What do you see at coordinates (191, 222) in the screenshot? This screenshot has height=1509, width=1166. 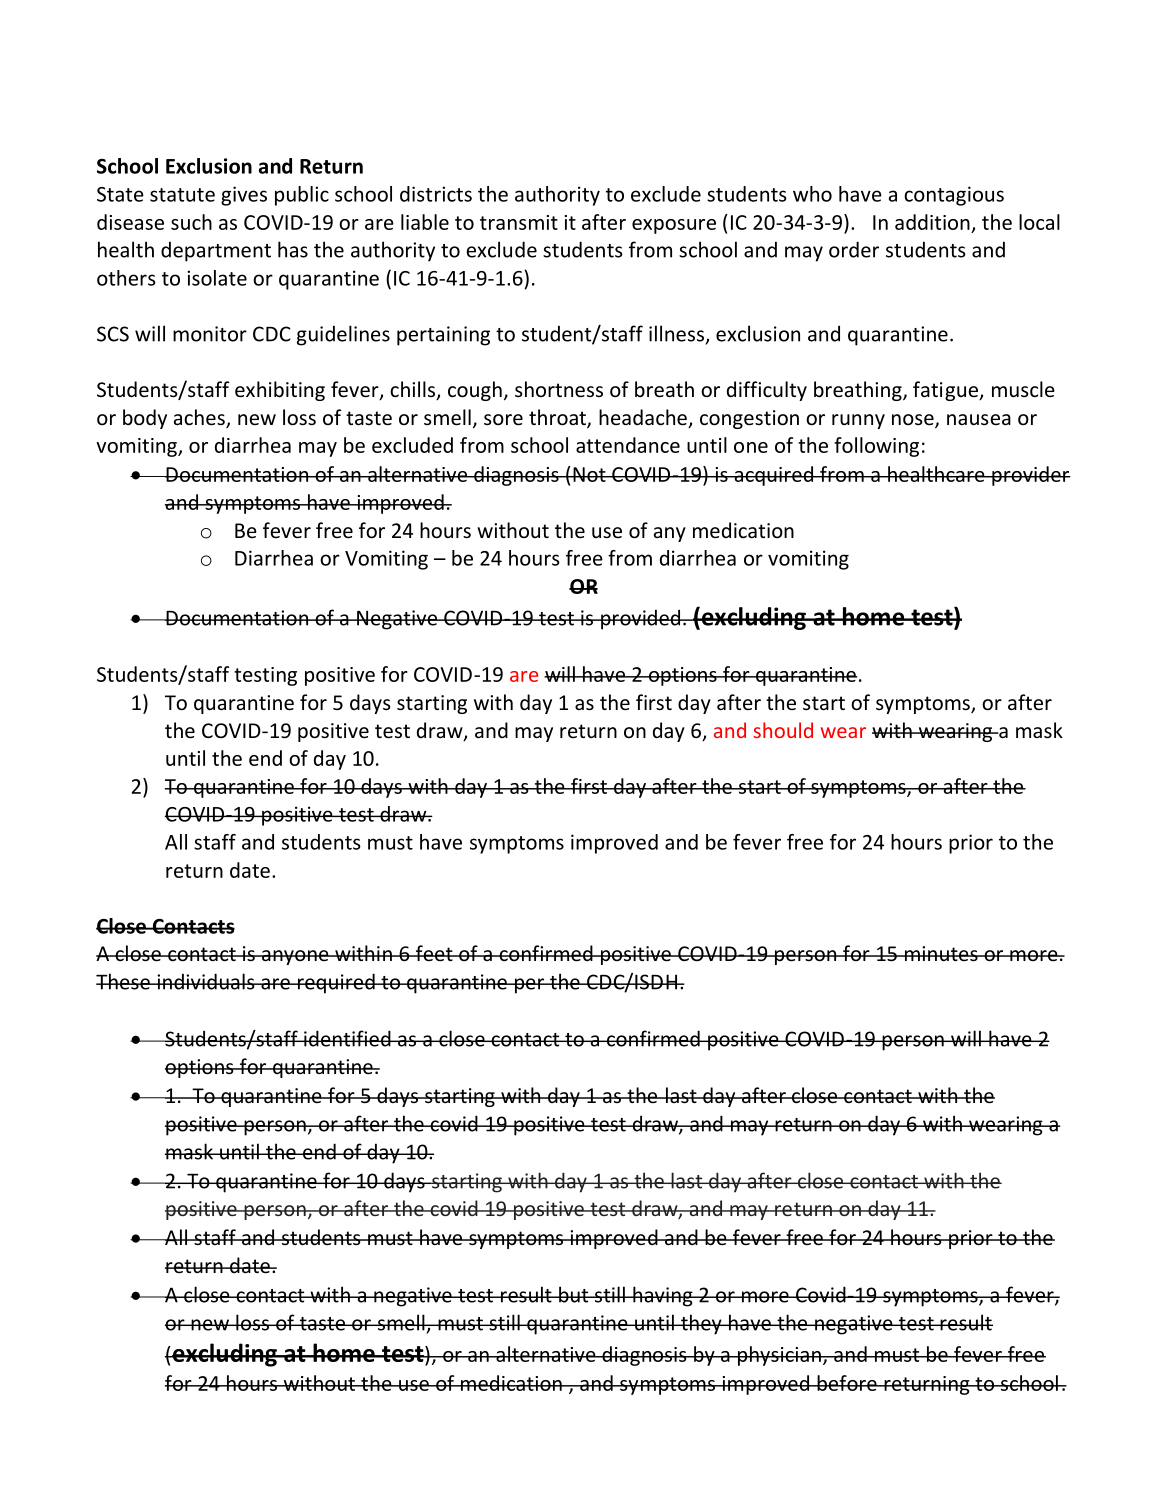 I see `such` at bounding box center [191, 222].
